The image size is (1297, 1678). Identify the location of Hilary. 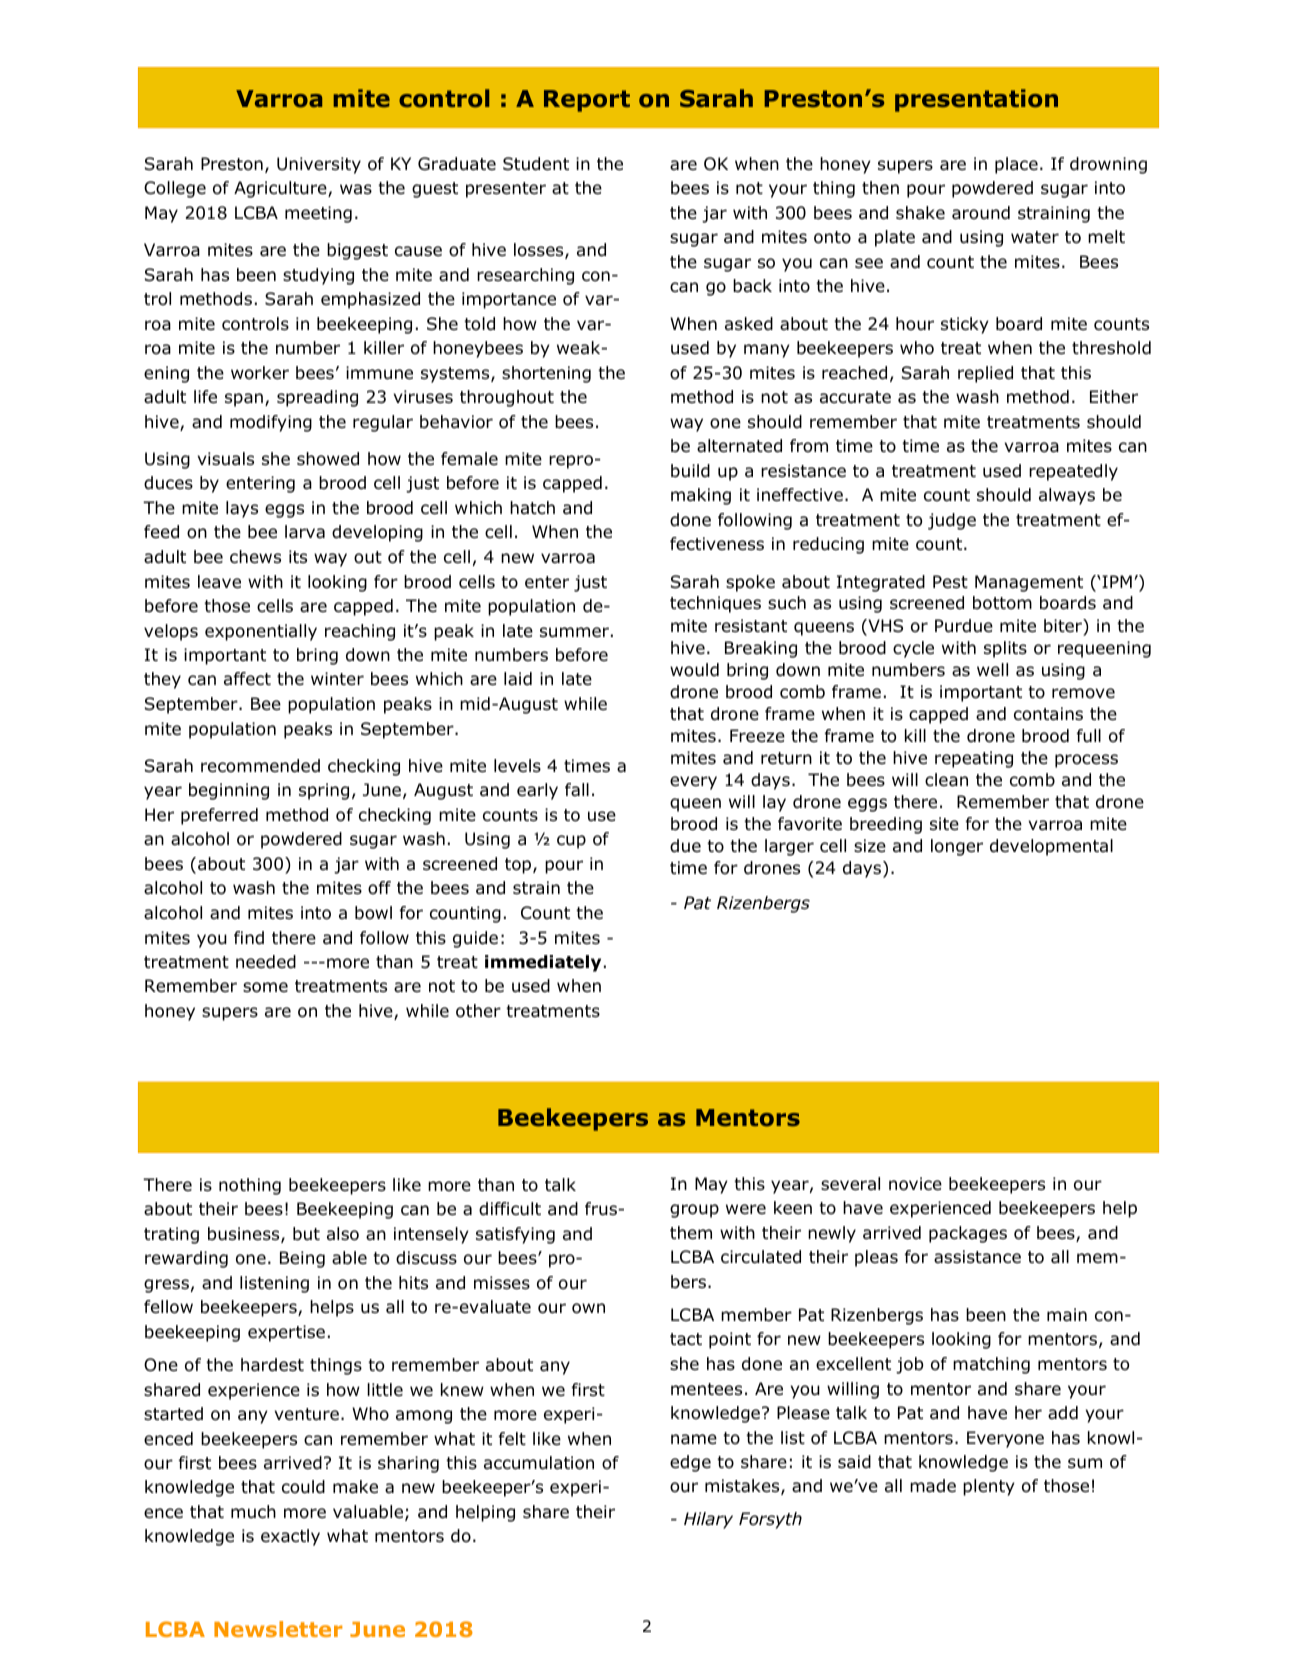
(708, 1520).
